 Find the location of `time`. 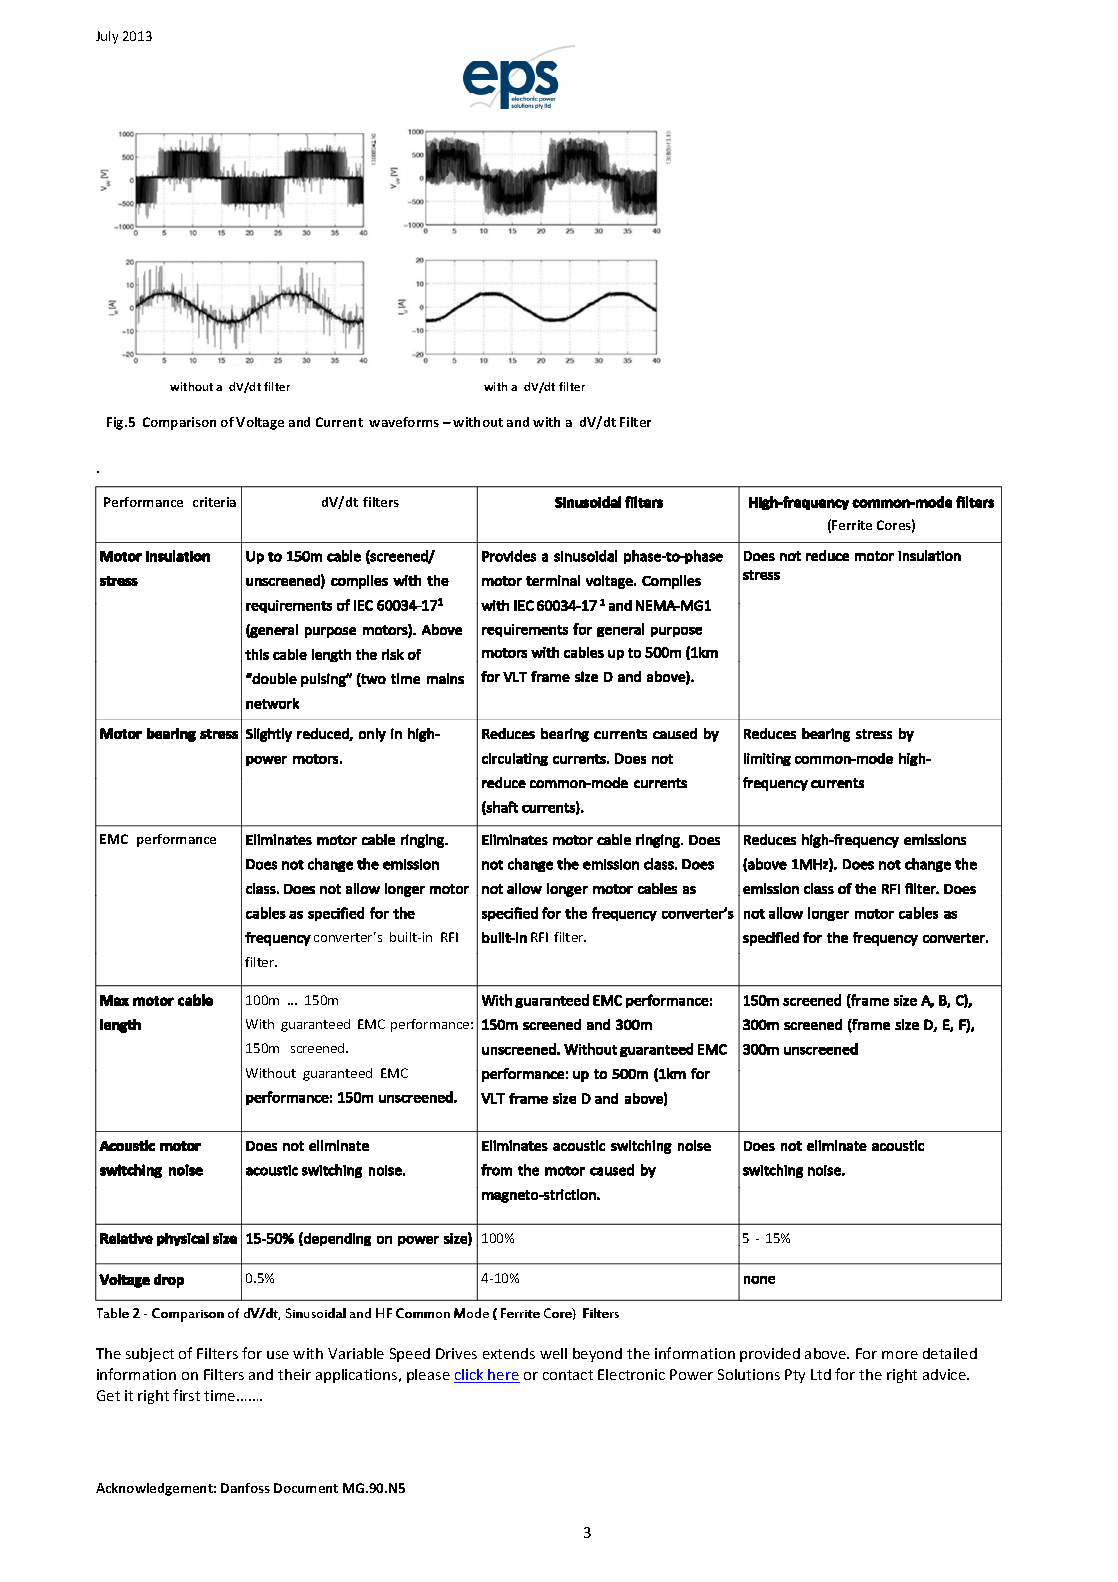

time is located at coordinates (221, 1395).
